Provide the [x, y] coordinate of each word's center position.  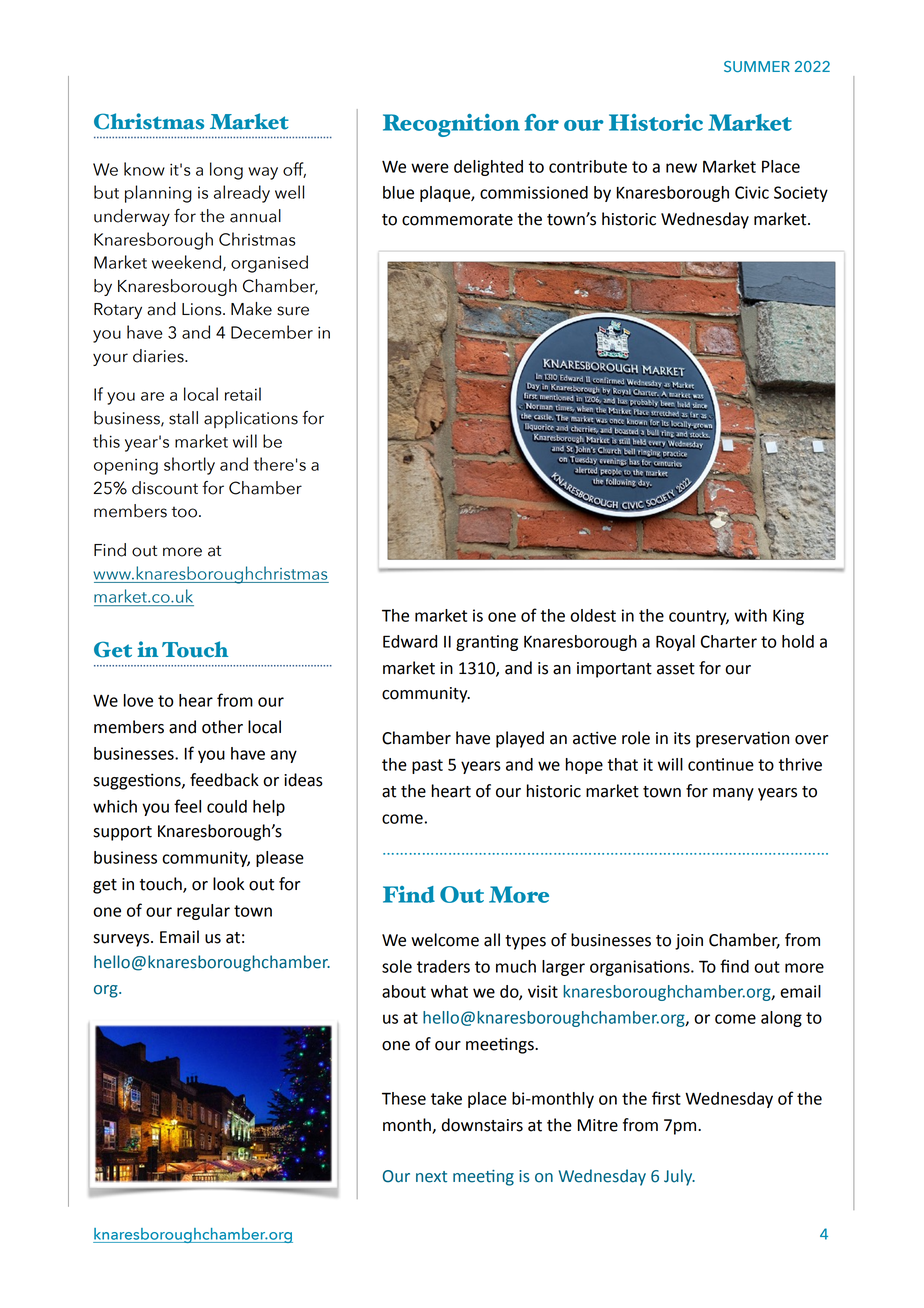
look [228, 884]
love [138, 700]
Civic [752, 192]
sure [293, 311]
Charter [729, 641]
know [144, 169]
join [689, 942]
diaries [159, 356]
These [404, 1098]
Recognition [451, 125]
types [525, 942]
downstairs [482, 1125]
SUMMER [757, 66]
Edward [410, 641]
